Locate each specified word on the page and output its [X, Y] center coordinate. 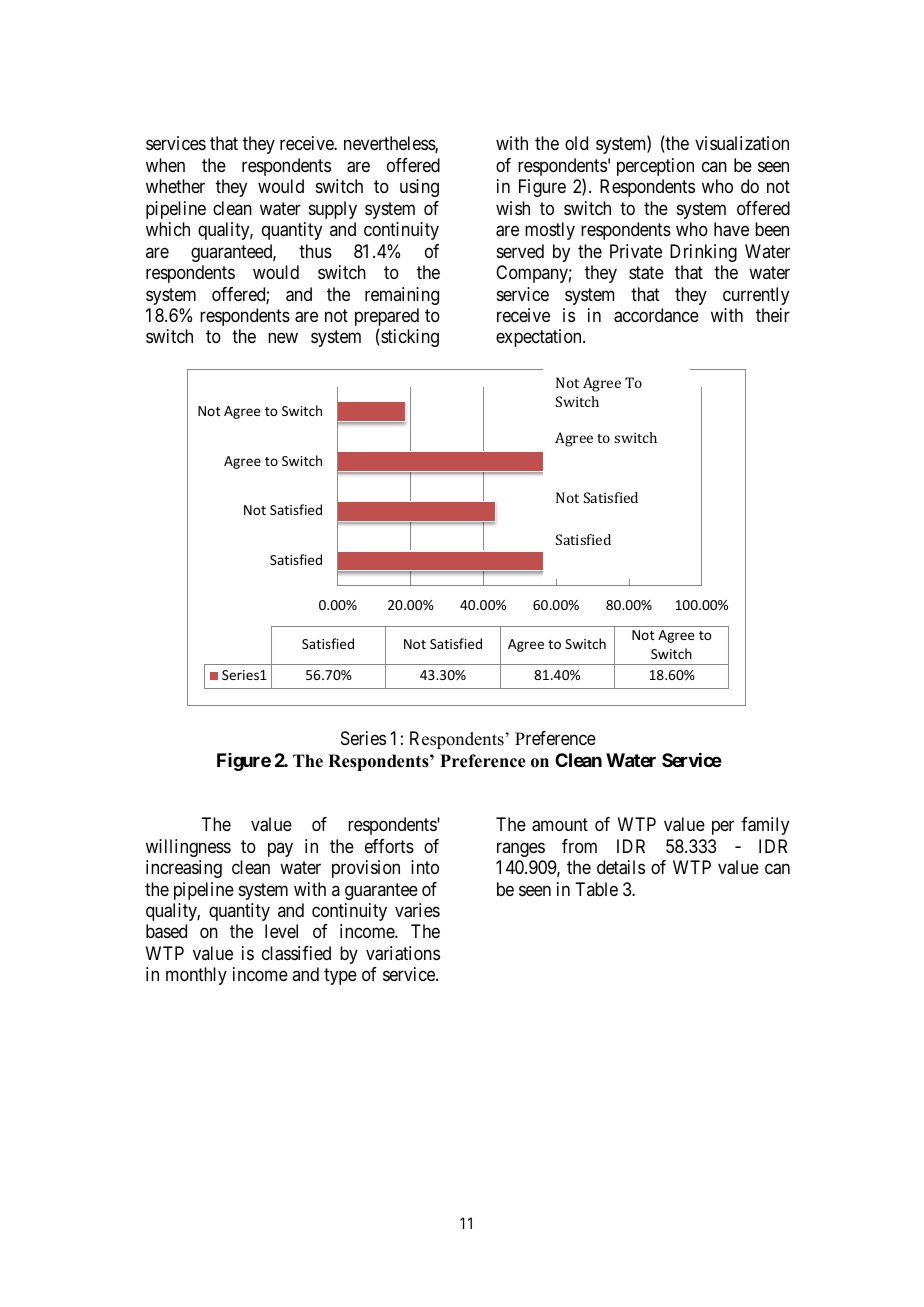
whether [175, 186]
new [283, 338]
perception [655, 167]
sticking [409, 338]
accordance [656, 315]
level [281, 931]
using [419, 188]
